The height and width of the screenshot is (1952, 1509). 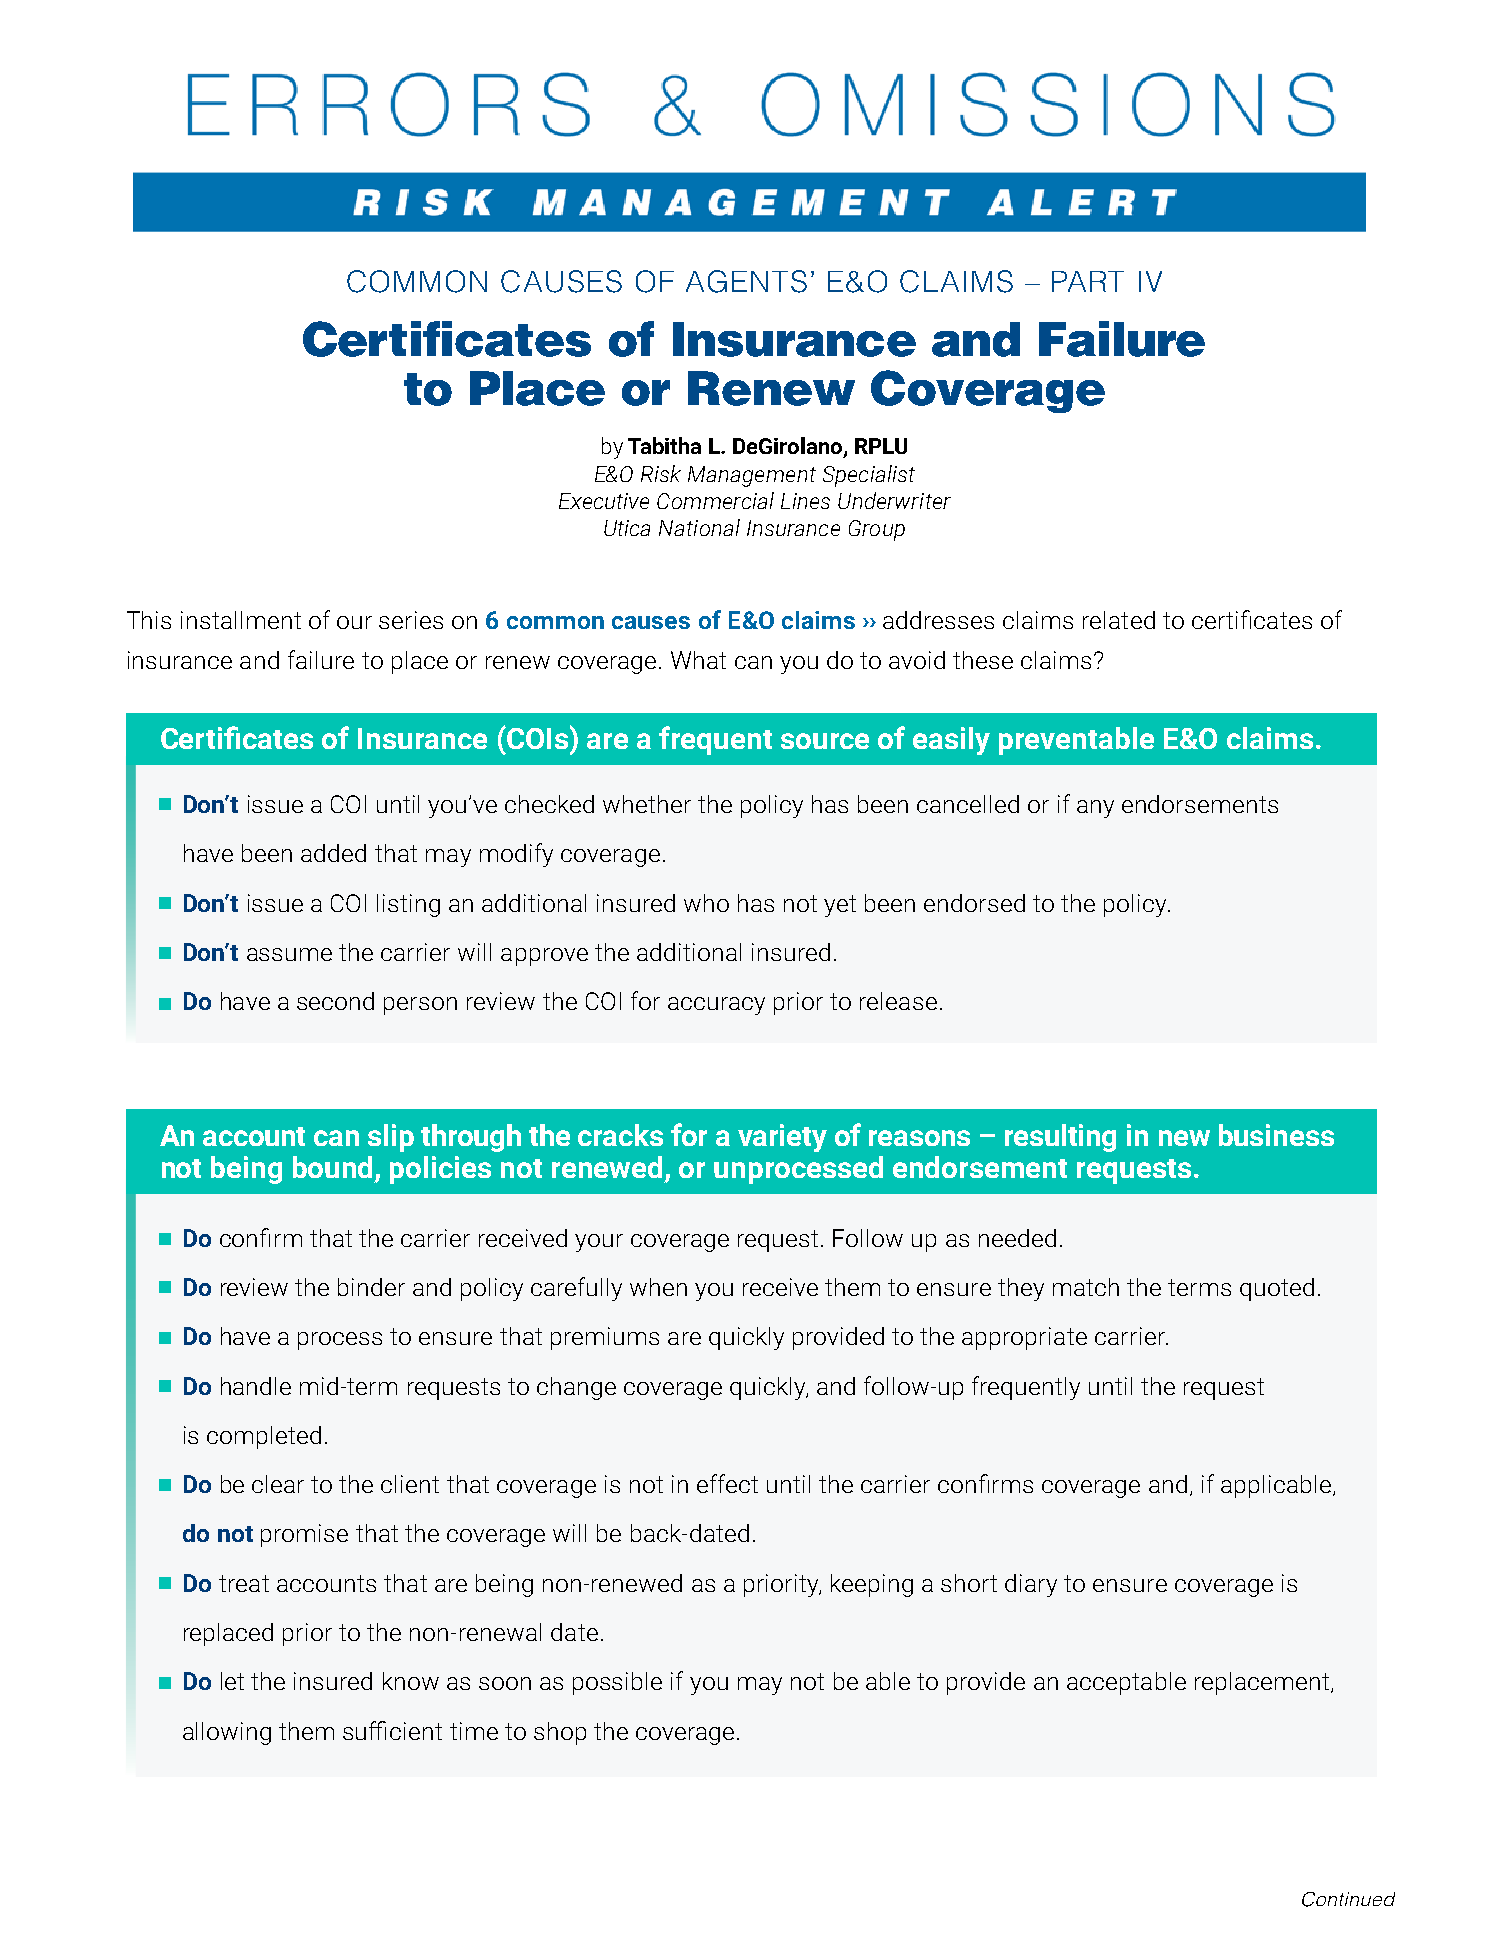 What do you see at coordinates (335, 1001) in the screenshot?
I see `second` at bounding box center [335, 1001].
